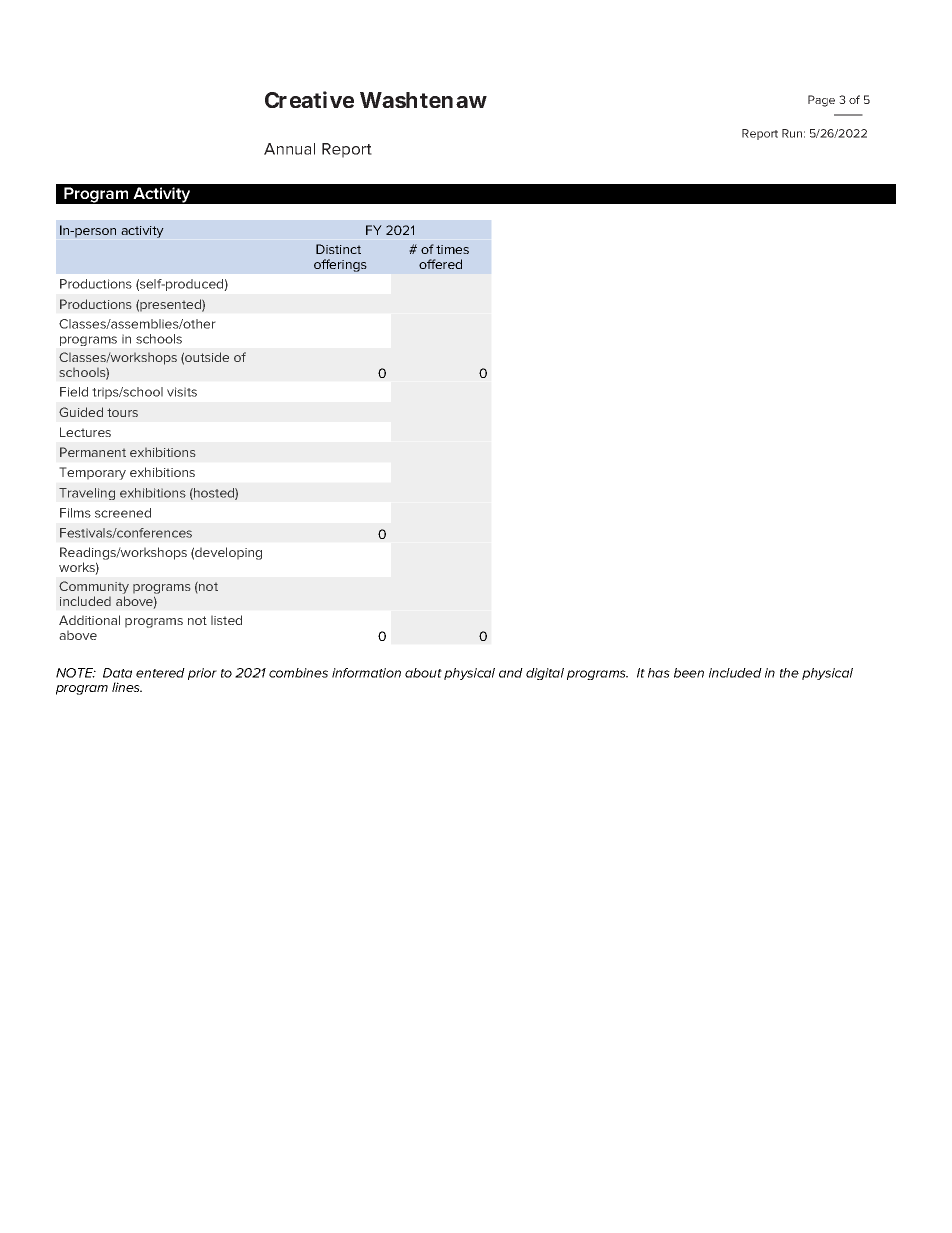 The height and width of the image is (1233, 952). What do you see at coordinates (289, 149) in the image?
I see `Annual` at bounding box center [289, 149].
